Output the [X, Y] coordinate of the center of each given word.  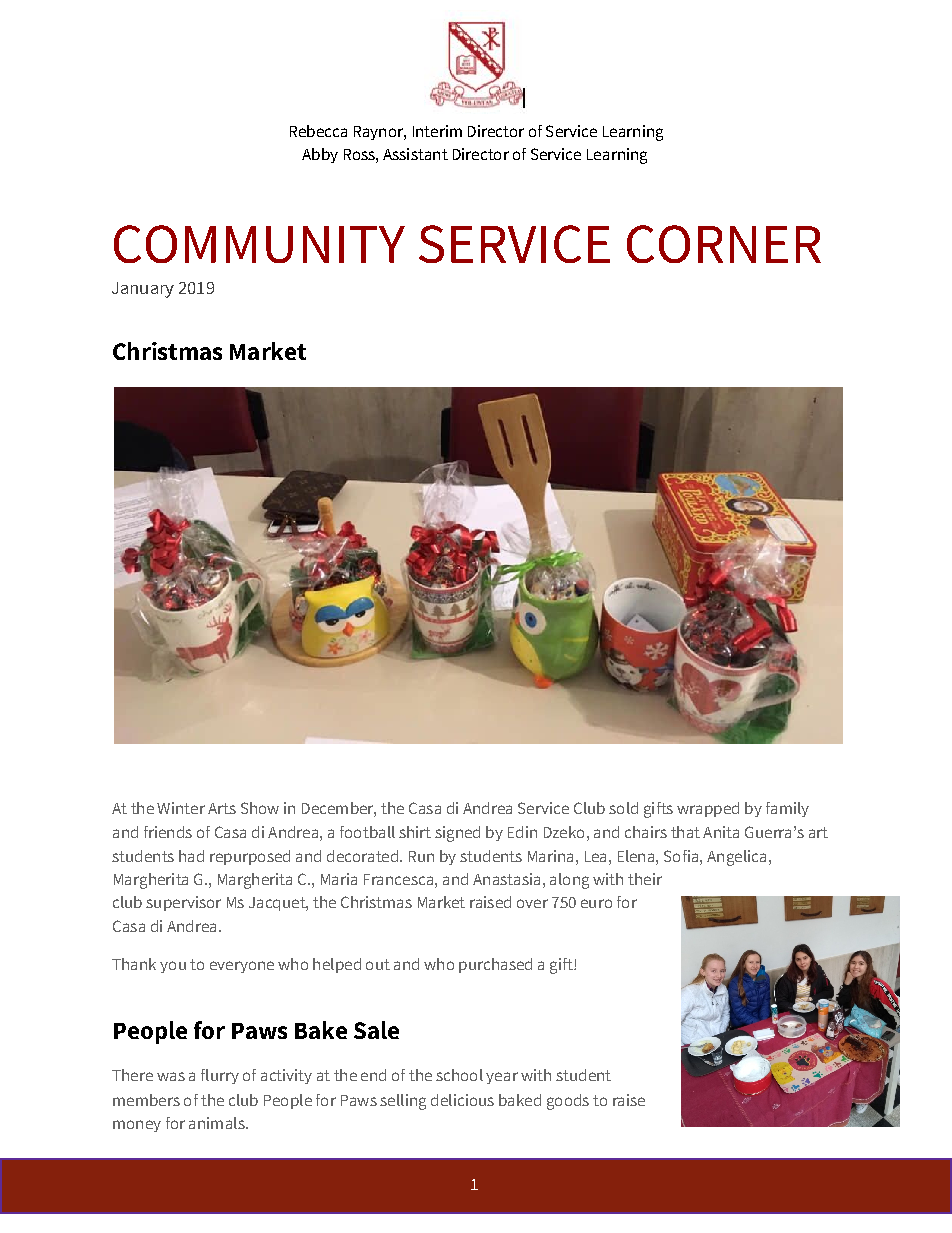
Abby [320, 155]
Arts [222, 808]
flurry [220, 1076]
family [787, 809]
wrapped [708, 809]
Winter [181, 808]
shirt [415, 832]
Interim [437, 131]
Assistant [415, 154]
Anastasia [506, 879]
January [143, 290]
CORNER [724, 244]
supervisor [183, 903]
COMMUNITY [259, 244]
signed [457, 834]
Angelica [736, 858]
